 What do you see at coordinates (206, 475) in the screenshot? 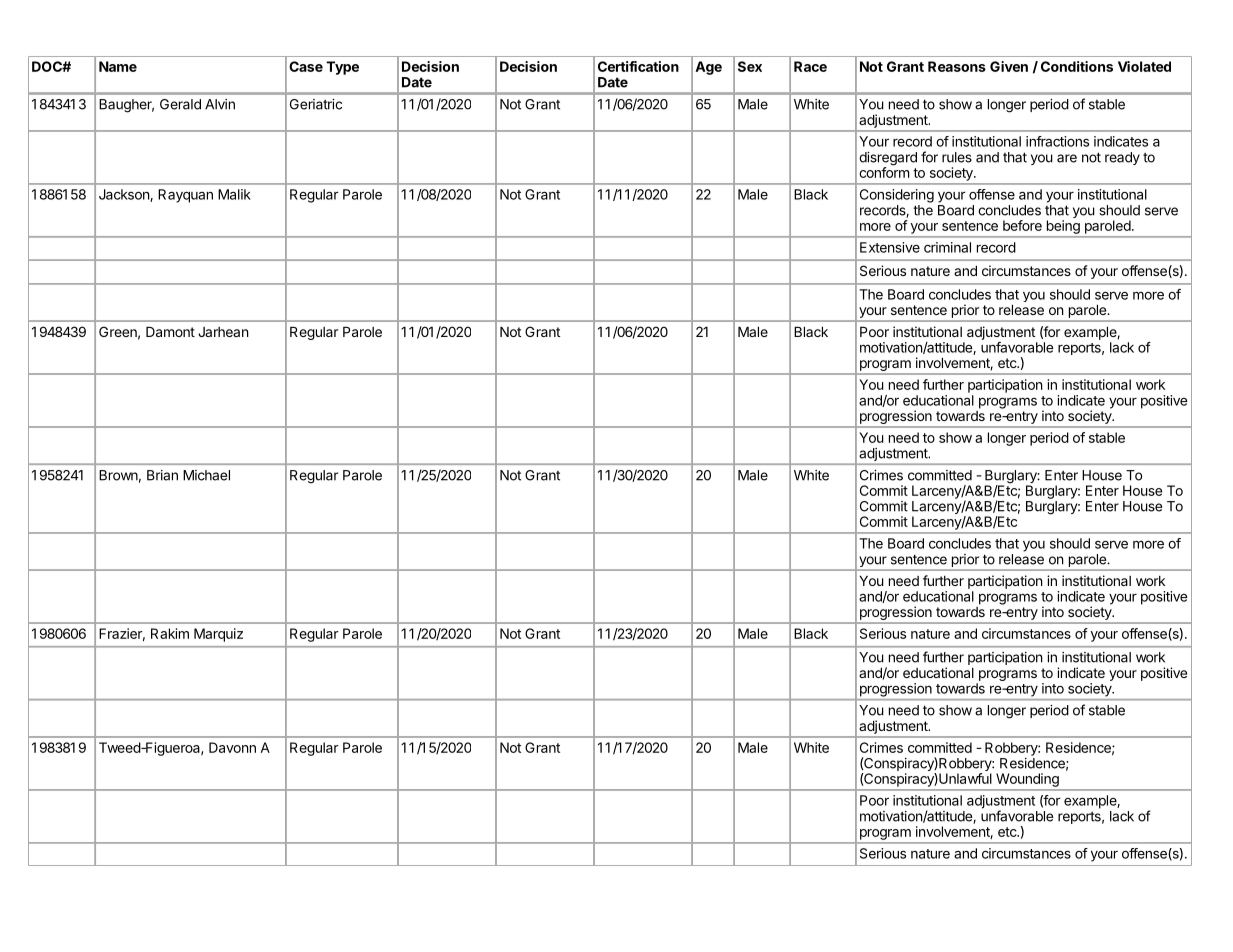
I see `Michael` at bounding box center [206, 475].
